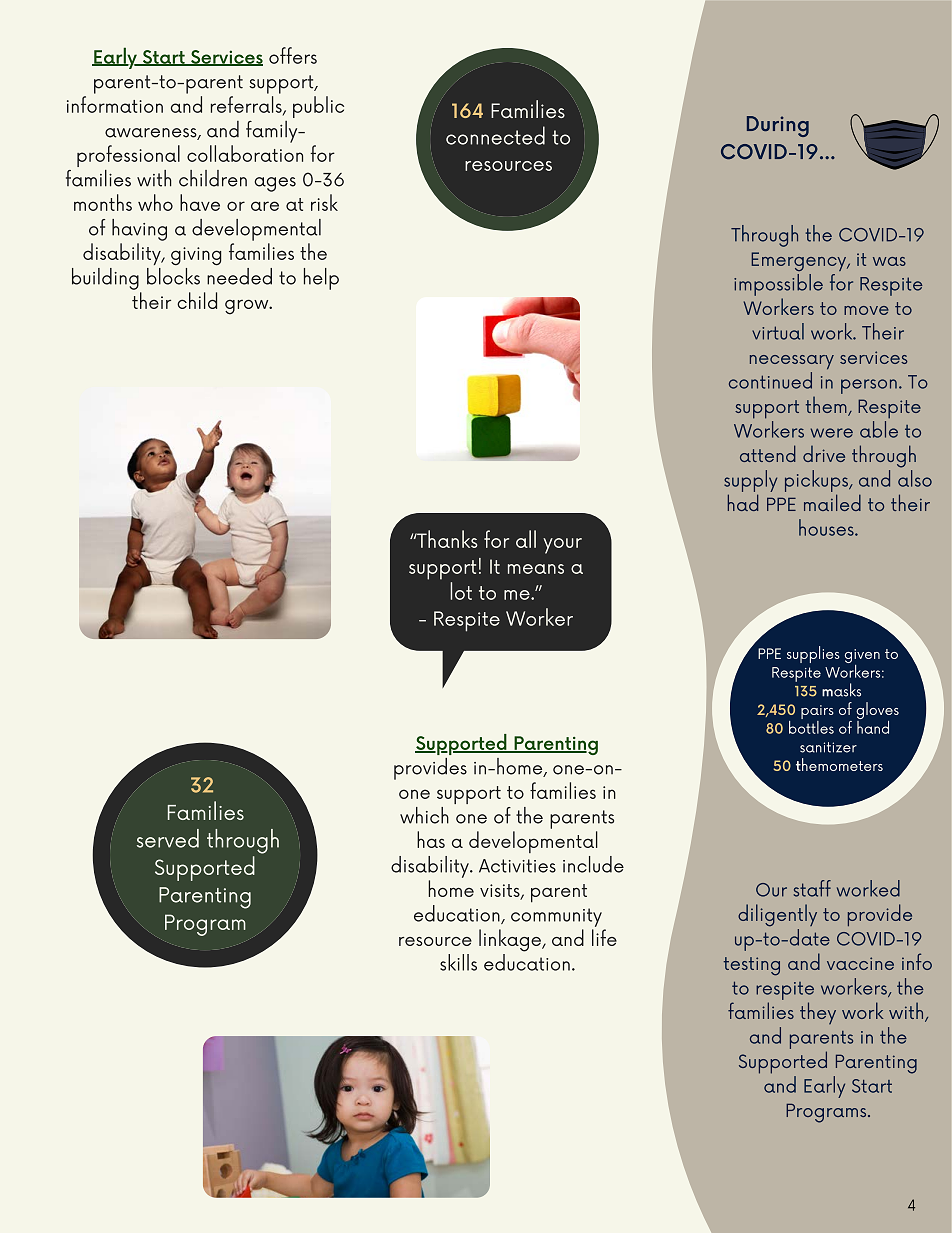  I want to click on skills, so click(458, 962).
